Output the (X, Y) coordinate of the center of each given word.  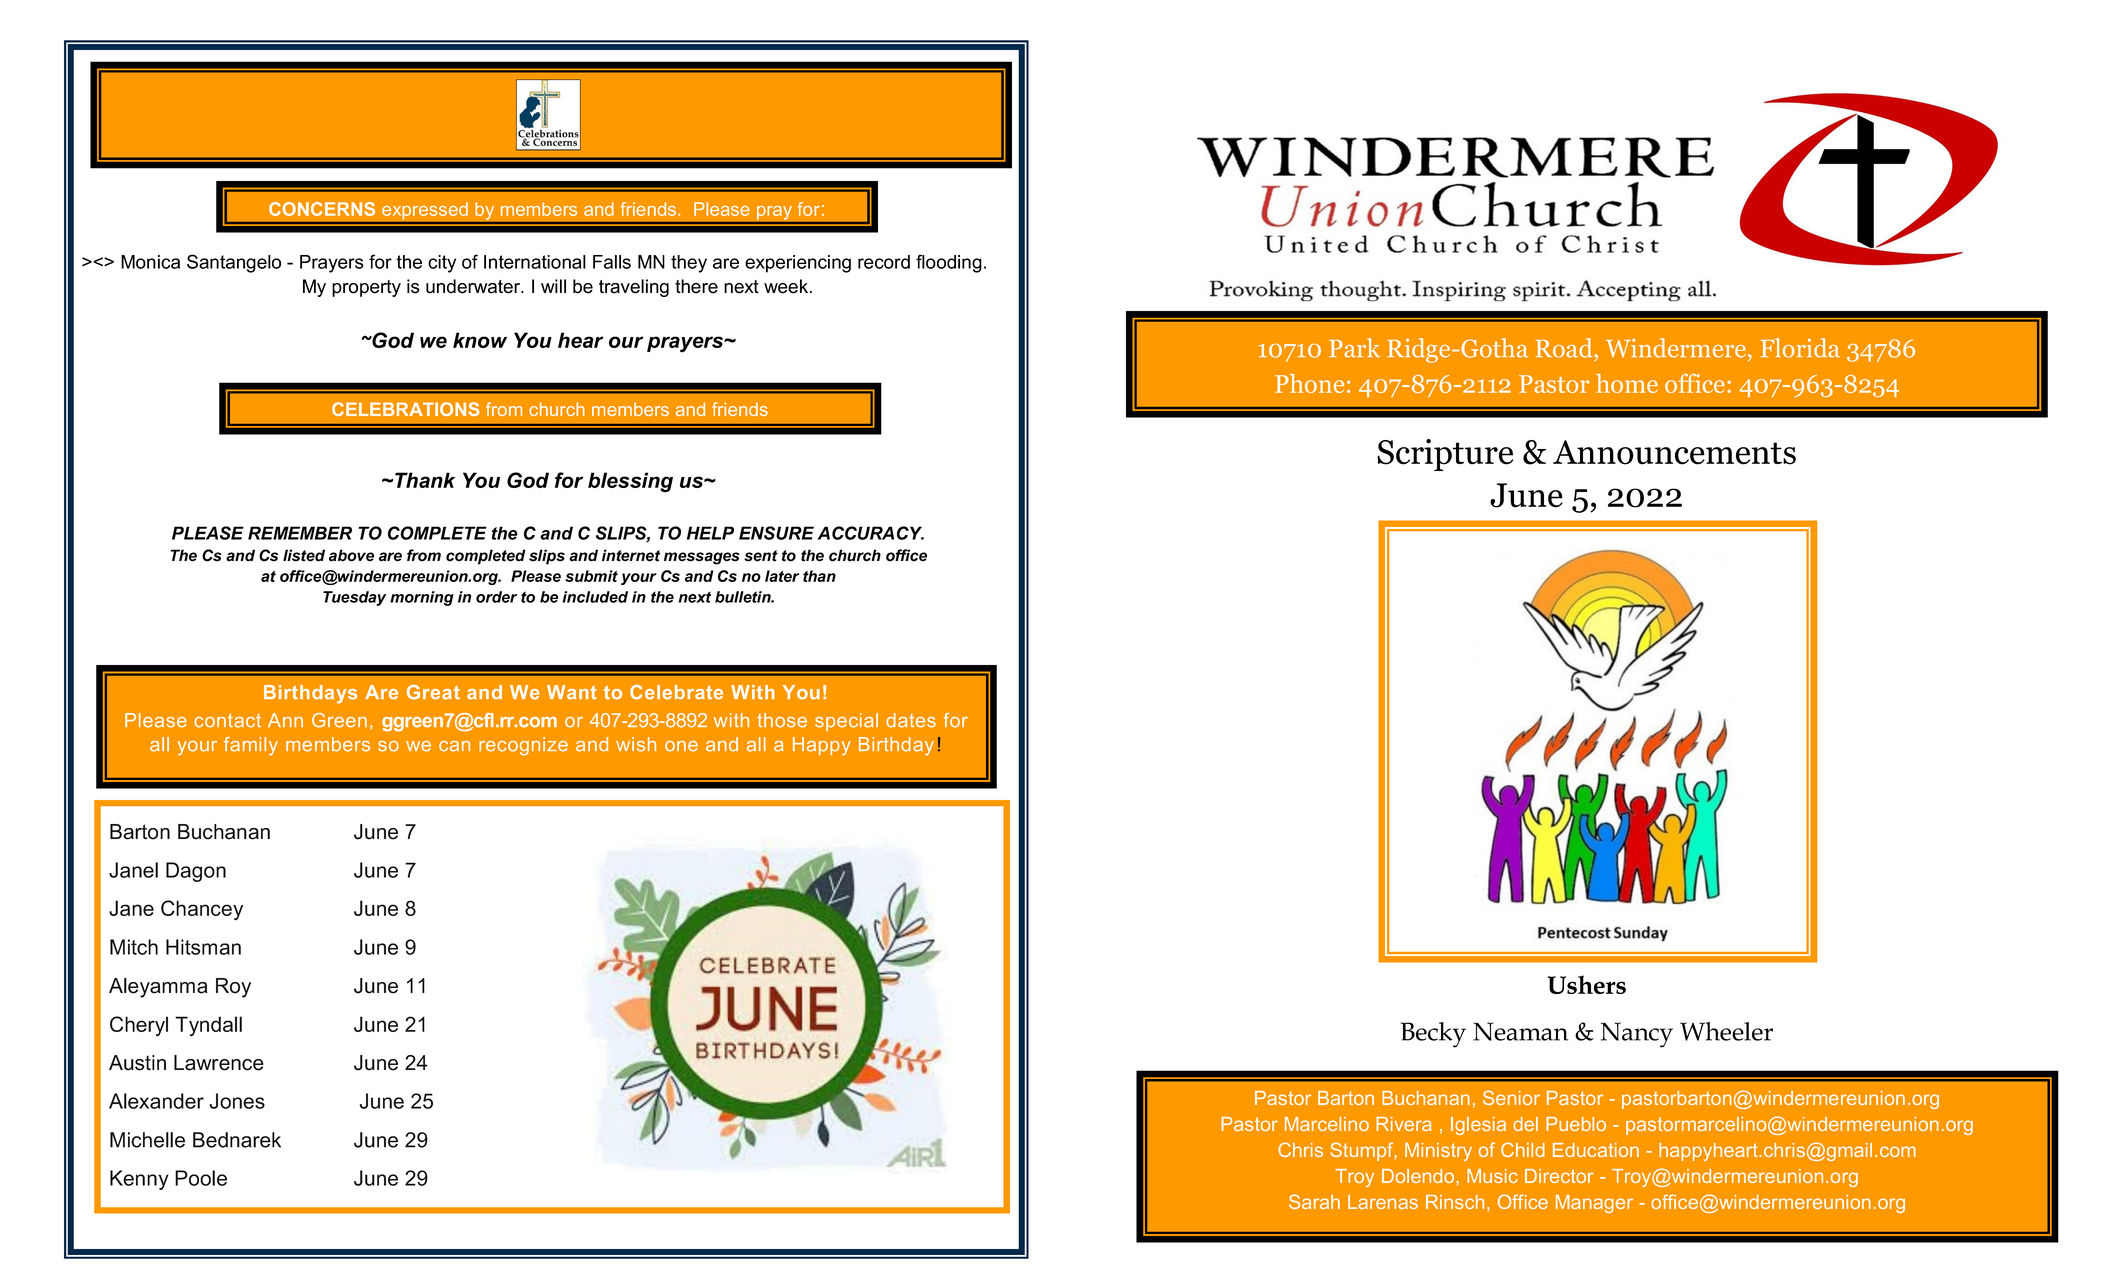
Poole (201, 1178)
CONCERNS (322, 209)
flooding (949, 263)
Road (1565, 348)
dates (911, 720)
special (846, 722)
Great (433, 692)
